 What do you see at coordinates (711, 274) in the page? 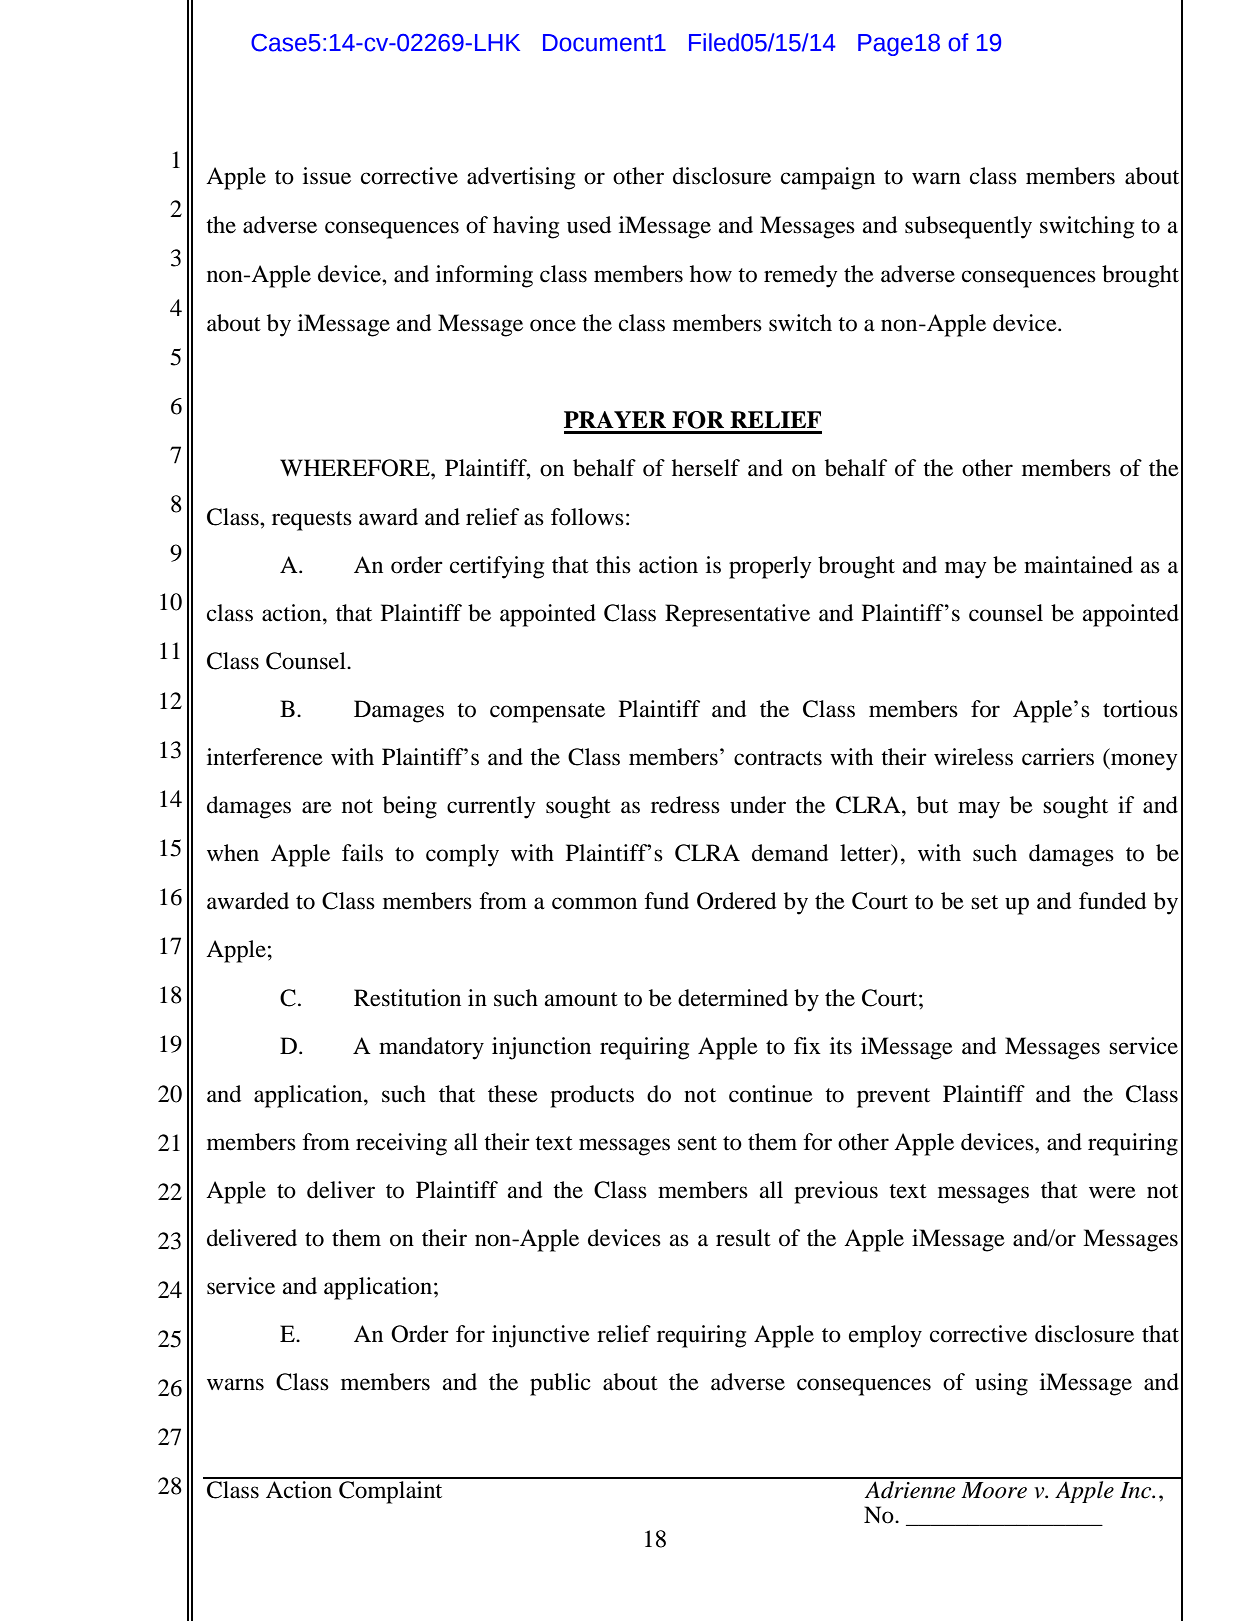
I see `how` at bounding box center [711, 274].
